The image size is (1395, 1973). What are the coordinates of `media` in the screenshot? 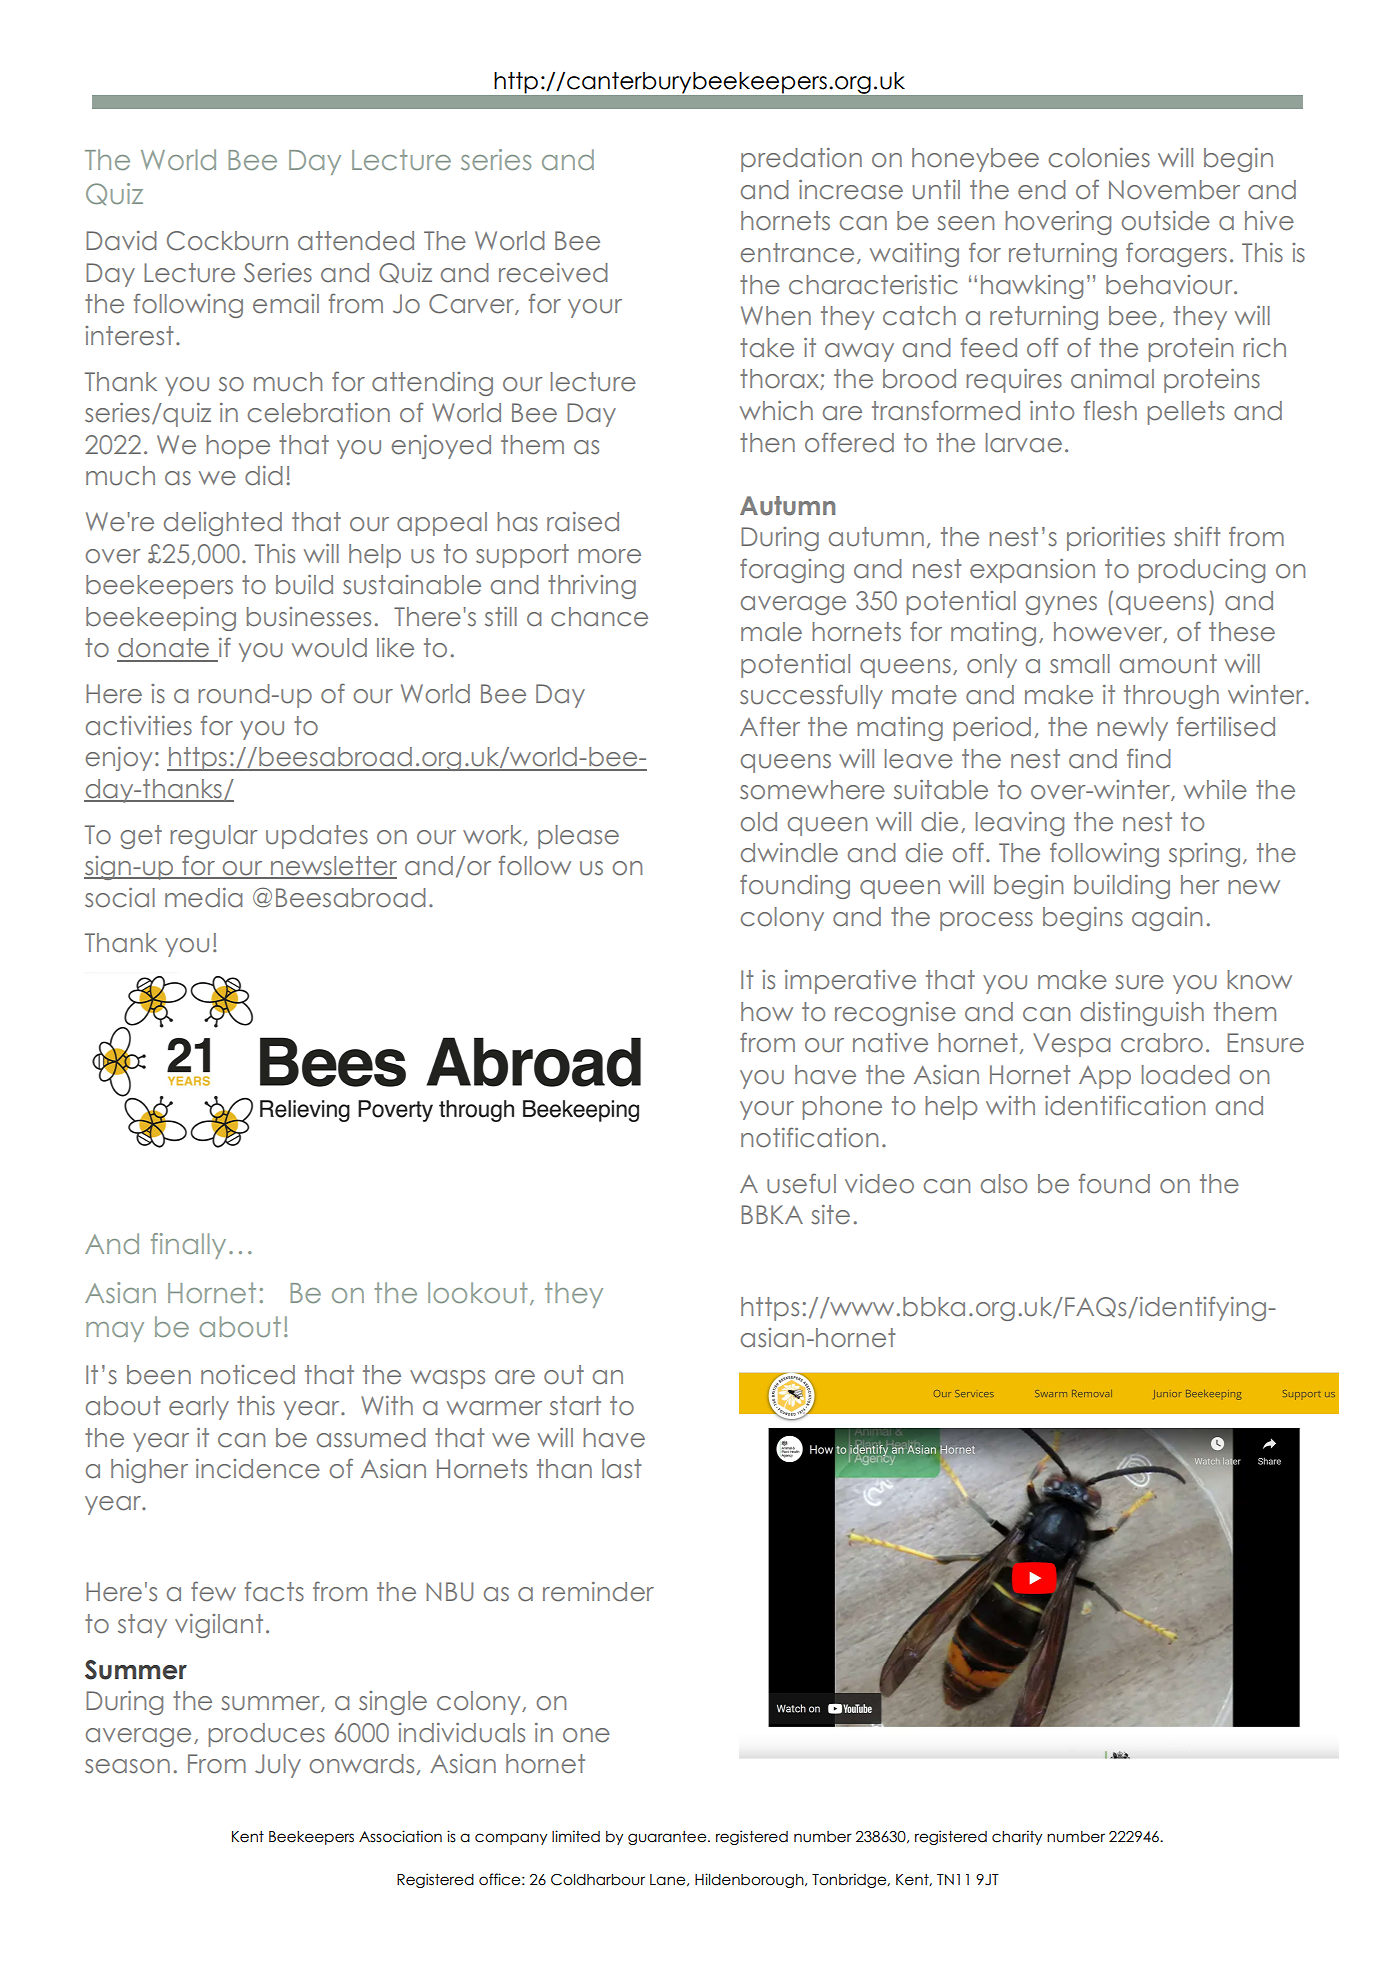 It's located at (203, 898).
